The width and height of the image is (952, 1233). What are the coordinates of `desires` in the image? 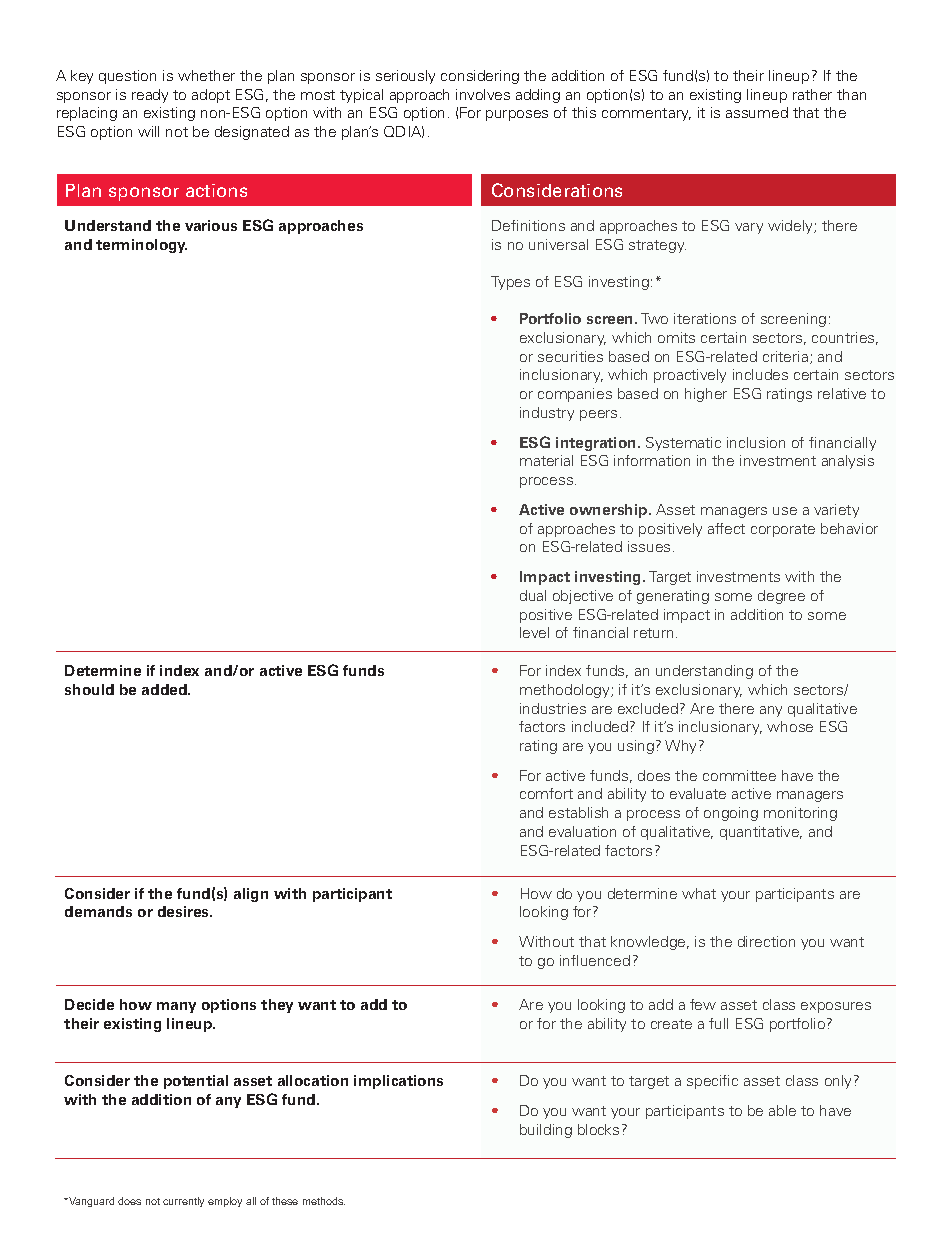 It's located at (185, 911).
